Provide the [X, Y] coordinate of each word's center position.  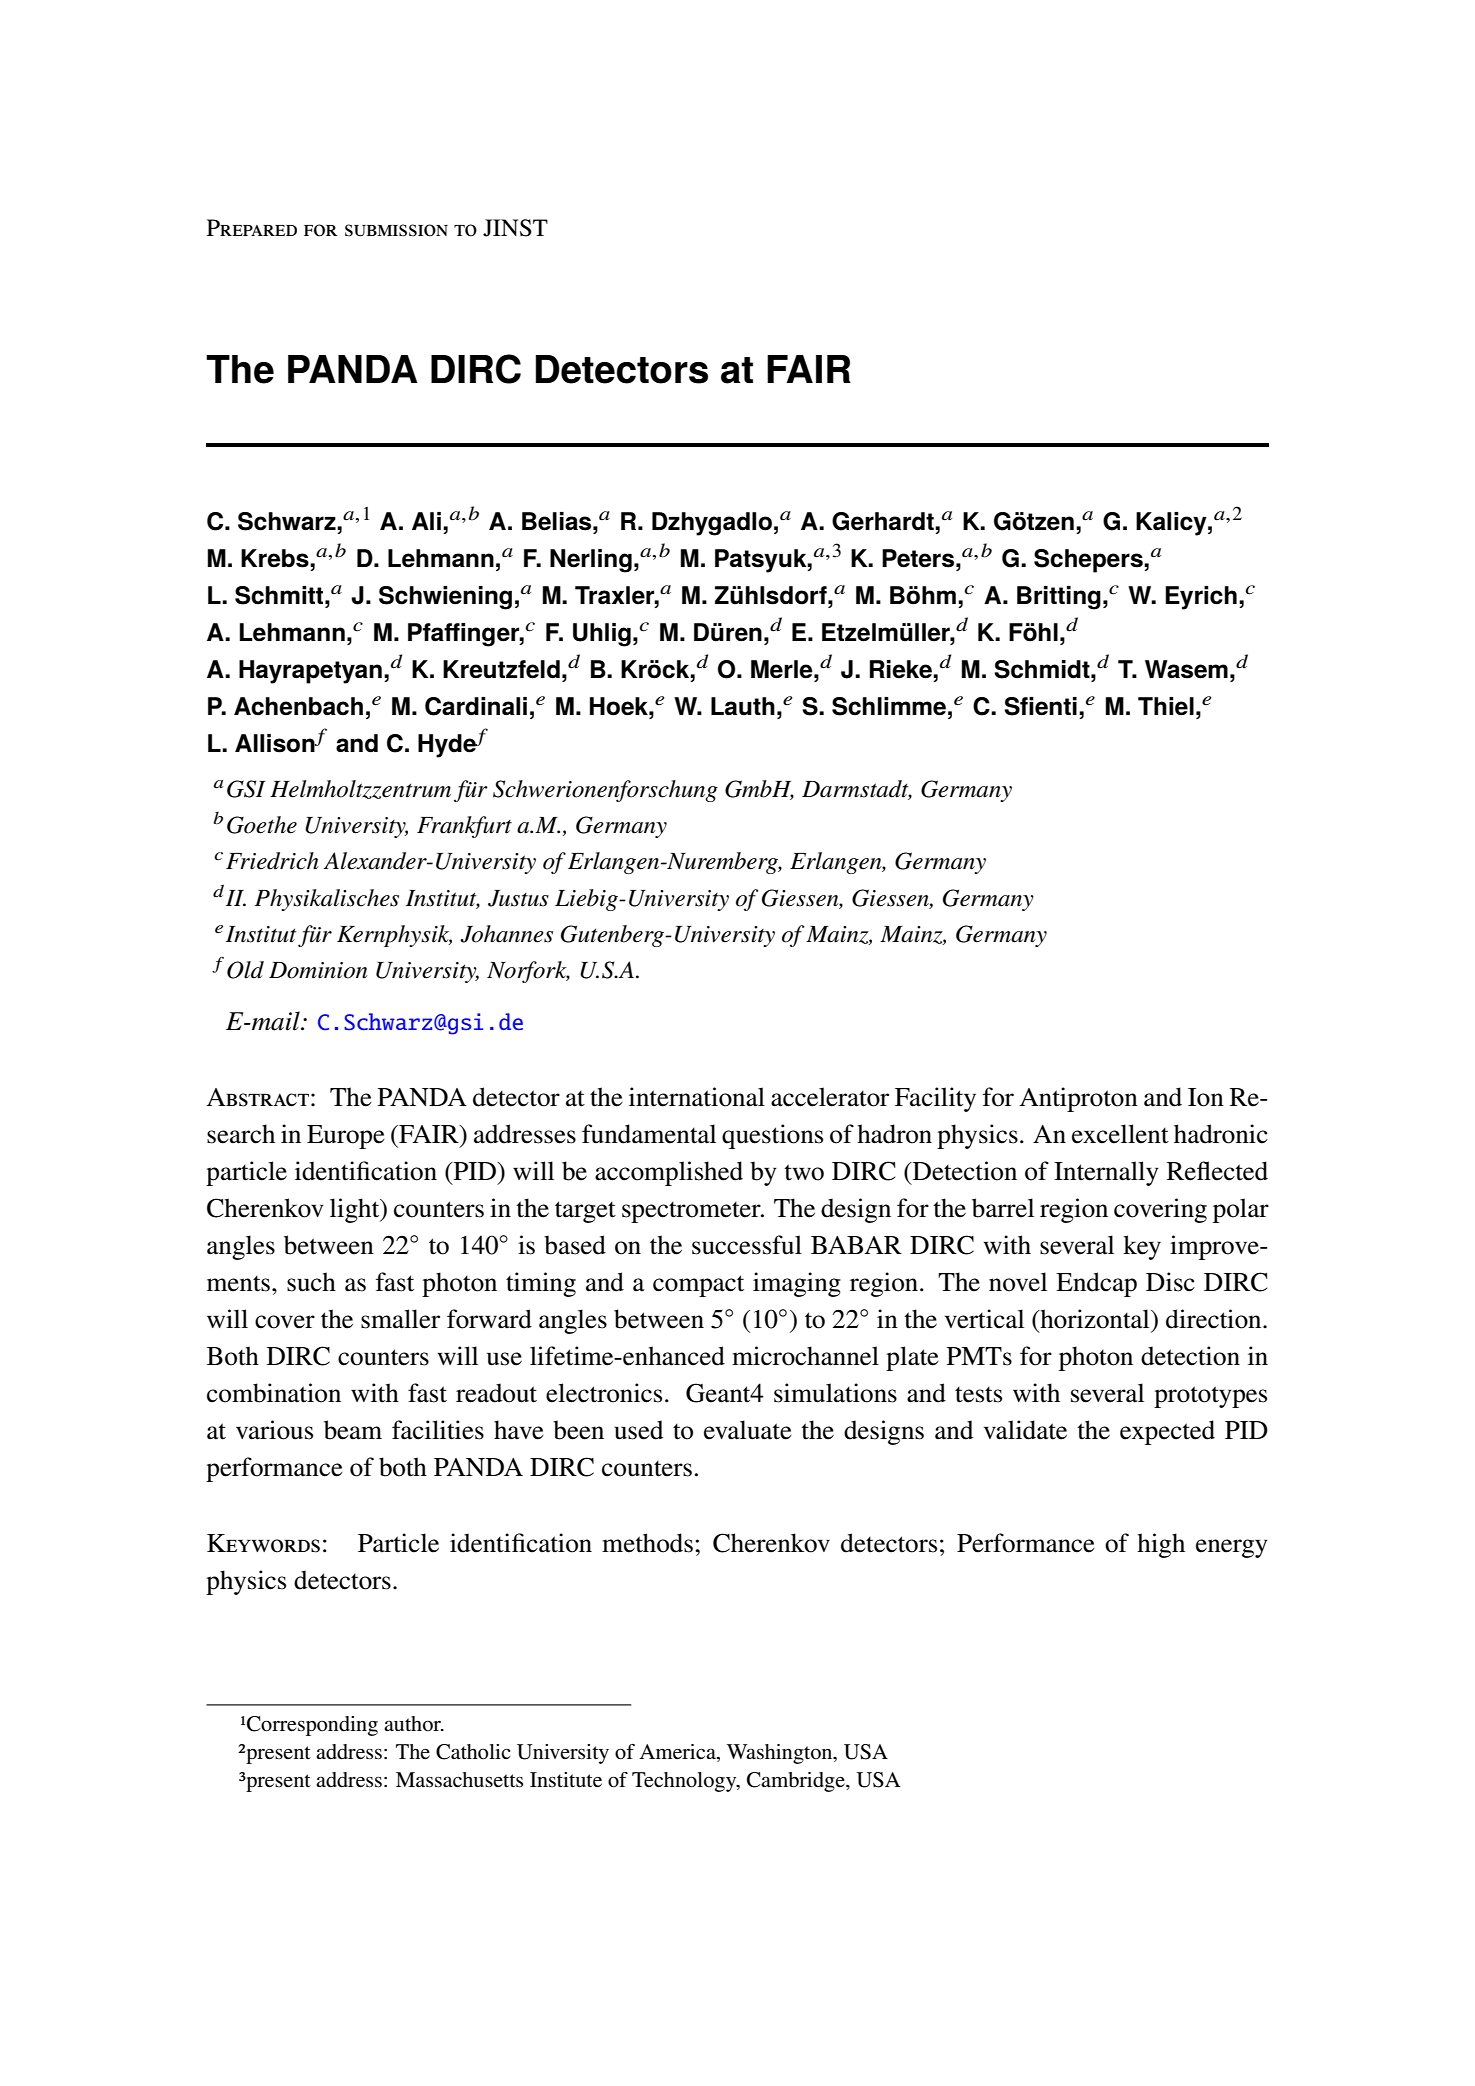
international [697, 1097]
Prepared [252, 227]
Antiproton [1079, 1099]
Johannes [506, 934]
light [356, 1210]
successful [747, 1245]
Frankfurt [464, 827]
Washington [781, 1754]
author [413, 1724]
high [1161, 1545]
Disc [1170, 1282]
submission [396, 230]
